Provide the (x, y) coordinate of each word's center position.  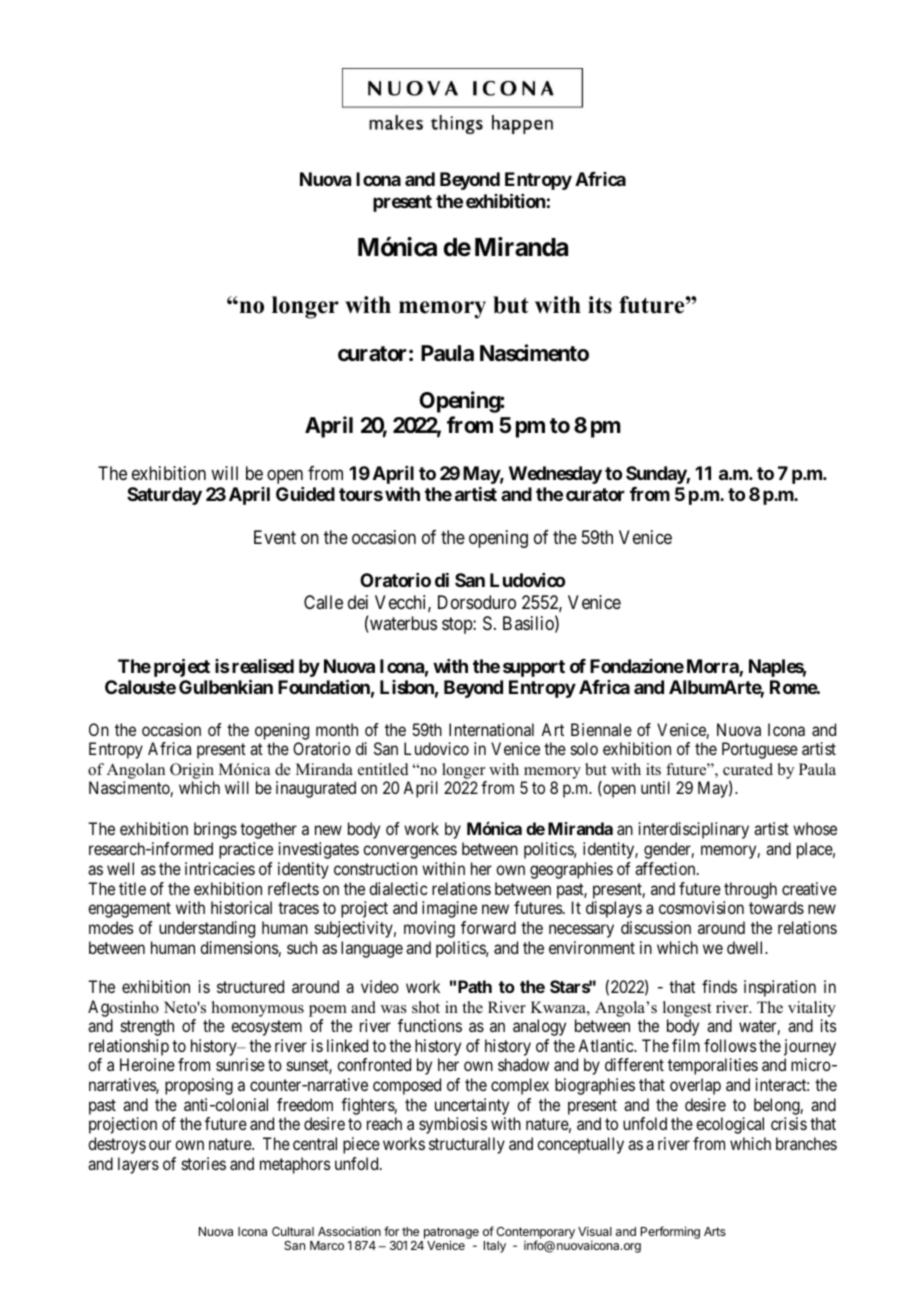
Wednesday (555, 475)
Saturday (164, 496)
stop (458, 625)
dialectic (398, 888)
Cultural (293, 1231)
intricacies (220, 868)
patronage (451, 1234)
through (750, 890)
